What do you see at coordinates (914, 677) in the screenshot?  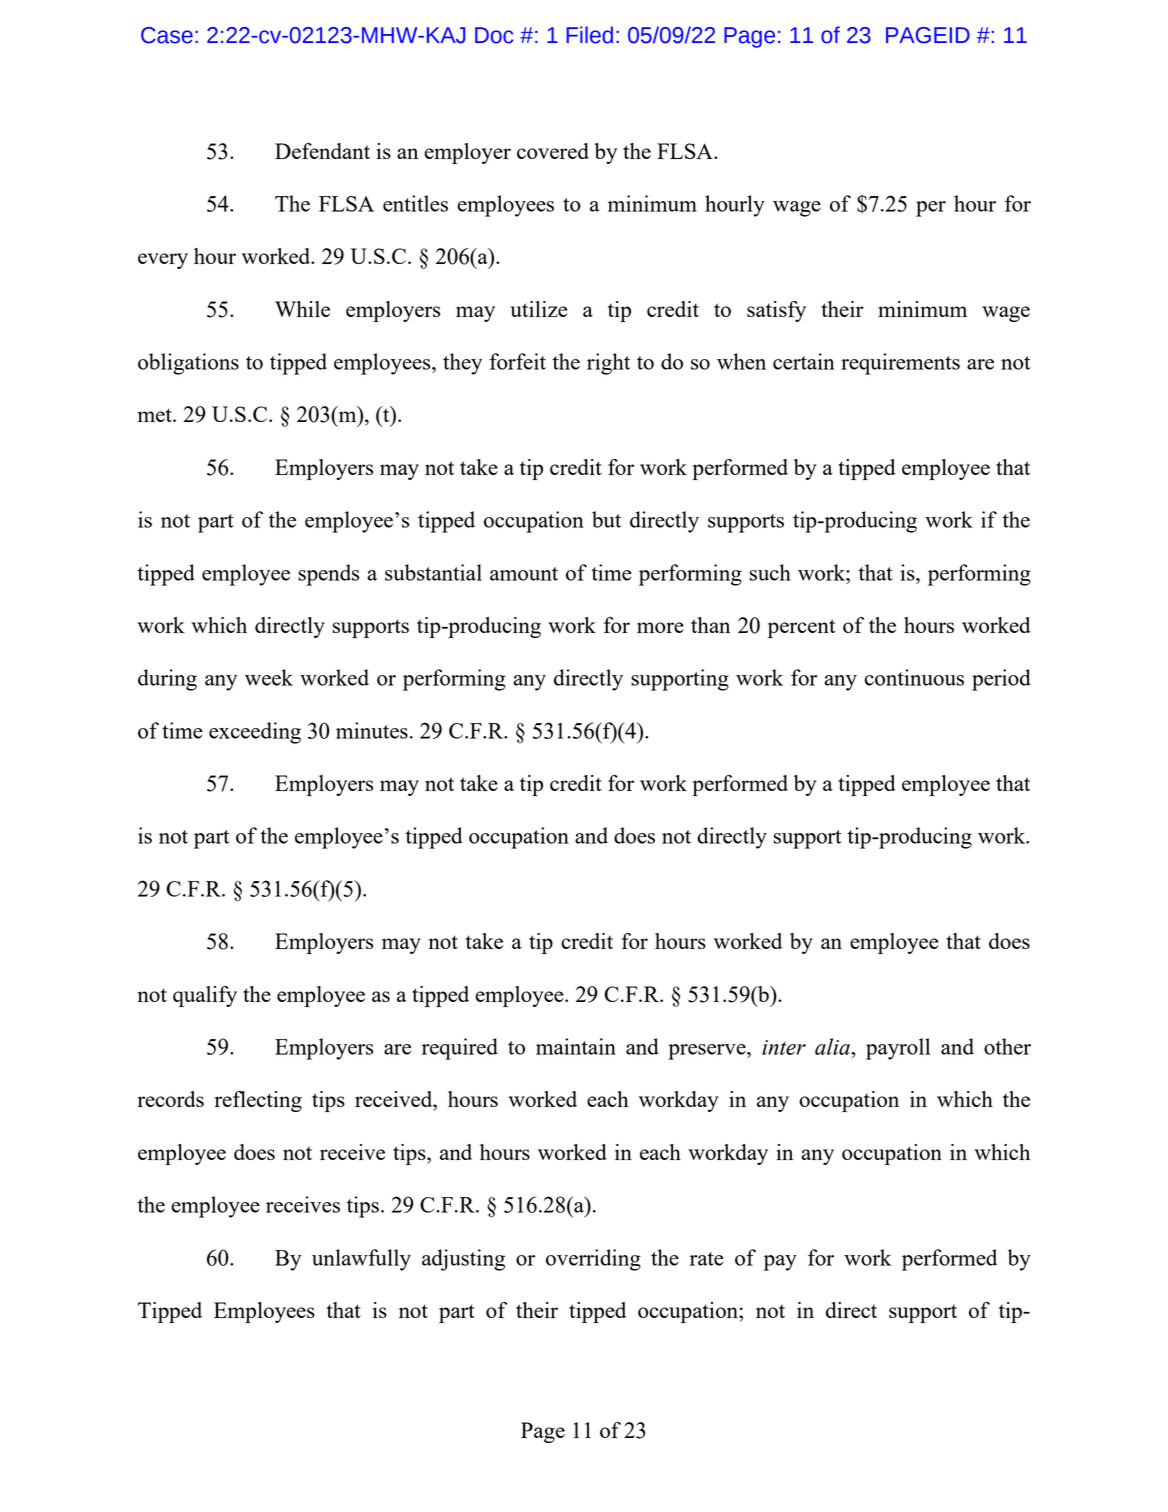 I see `continuous` at bounding box center [914, 677].
